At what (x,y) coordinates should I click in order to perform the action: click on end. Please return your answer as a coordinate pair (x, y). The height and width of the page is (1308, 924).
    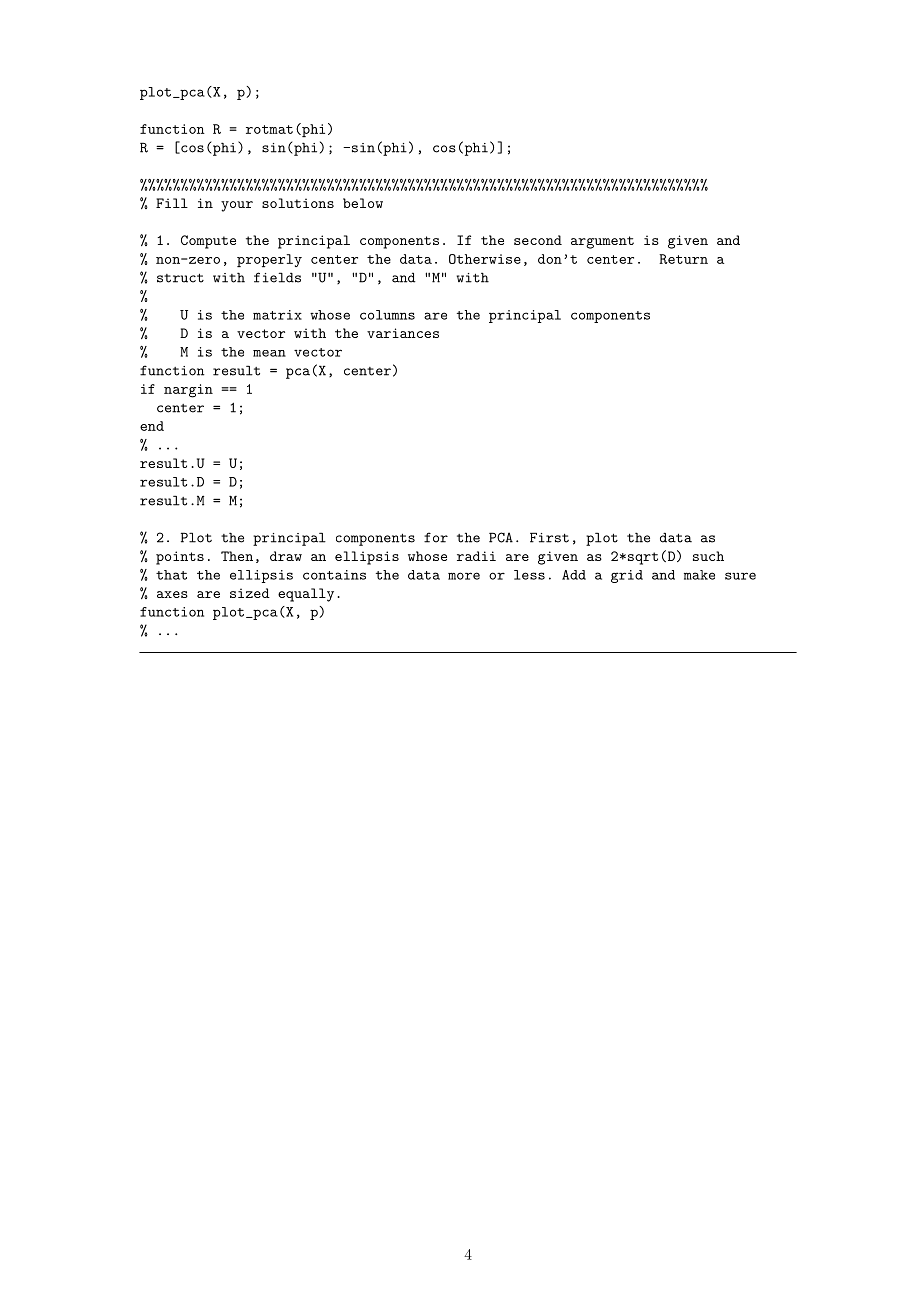
    Looking at the image, I should click on (152, 426).
